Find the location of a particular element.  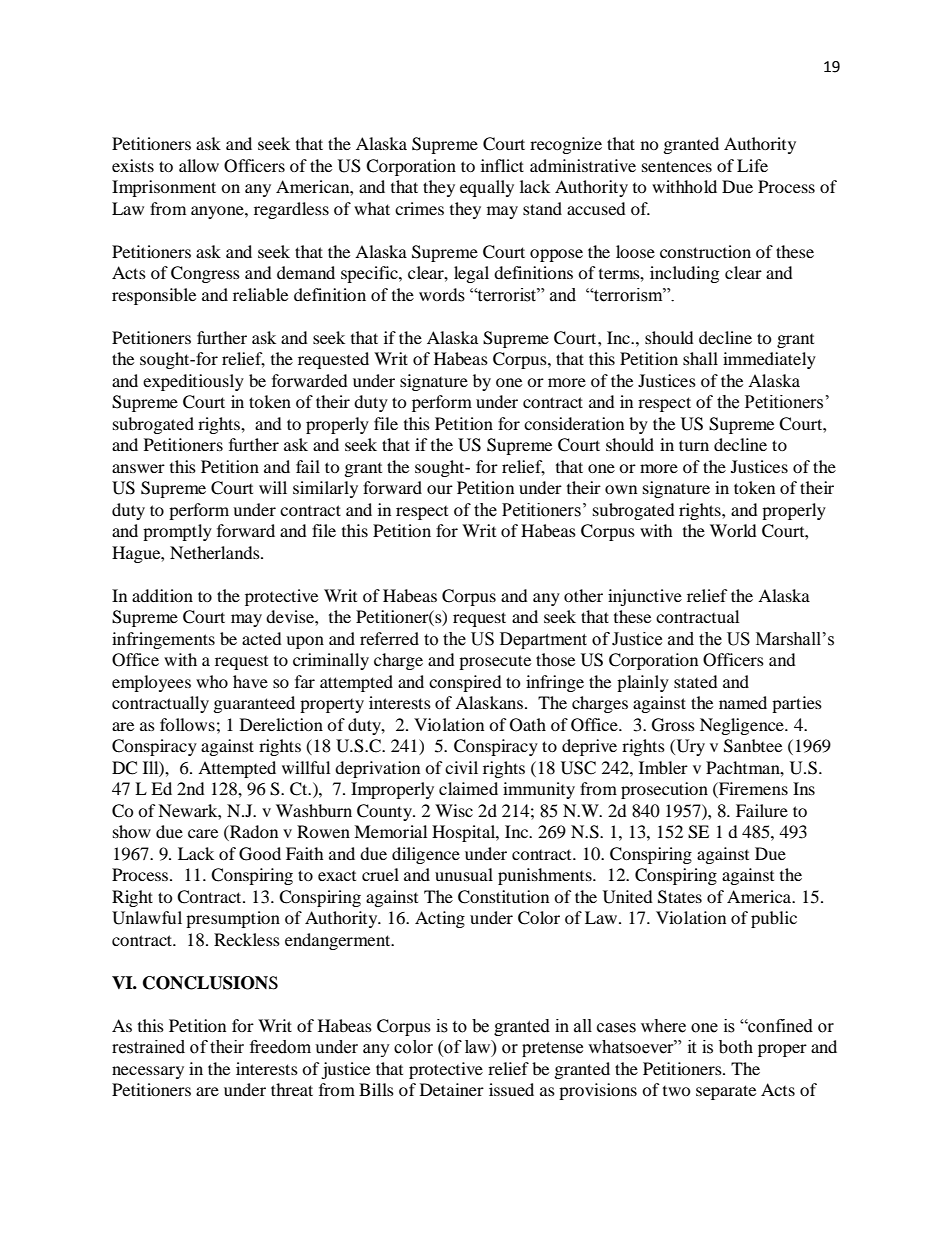

expeditiously is located at coordinates (193, 382).
